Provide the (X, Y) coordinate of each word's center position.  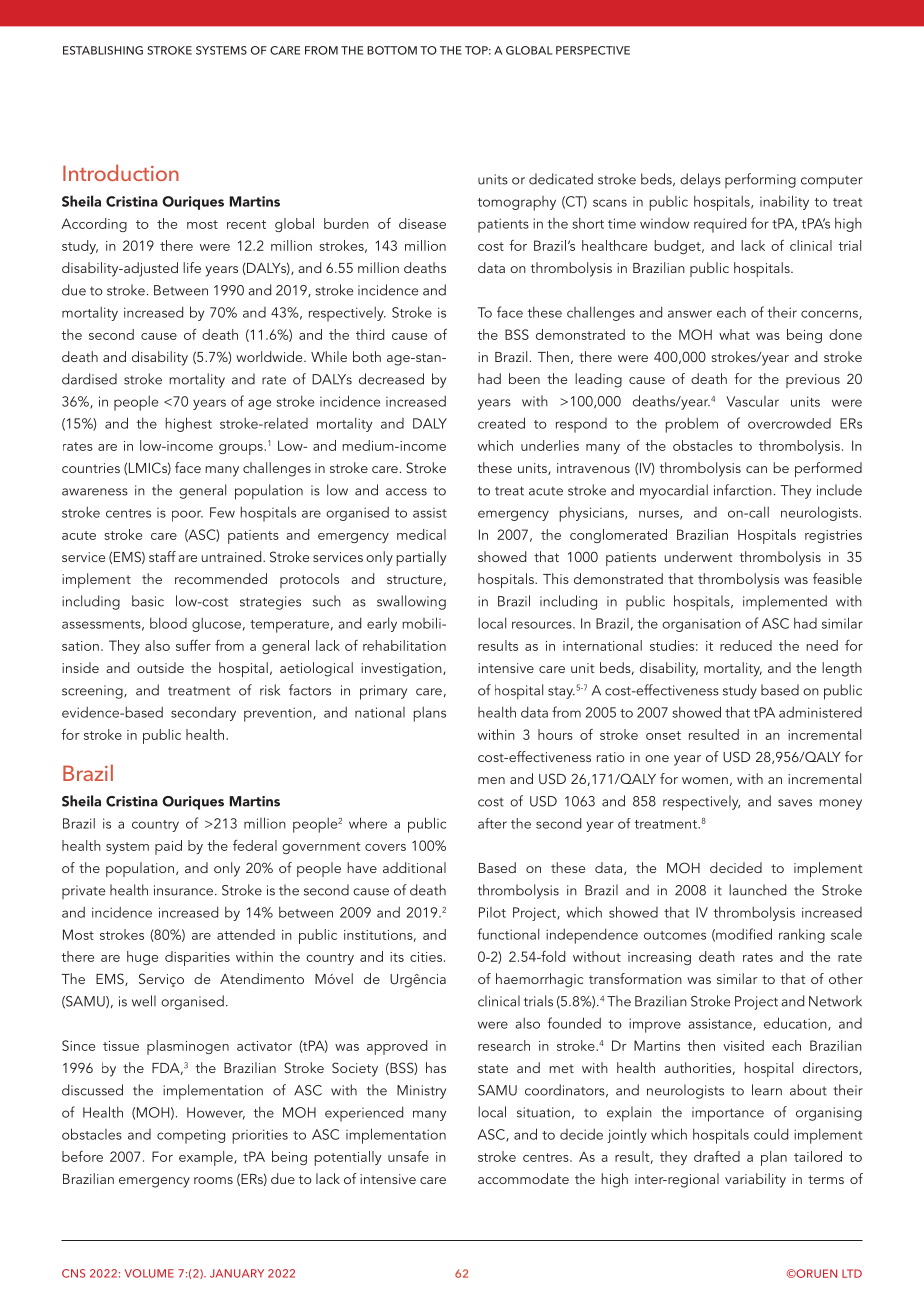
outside (160, 667)
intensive (506, 668)
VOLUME (149, 1273)
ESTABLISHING (103, 50)
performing (760, 180)
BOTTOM (392, 50)
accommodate (523, 1178)
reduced (746, 645)
